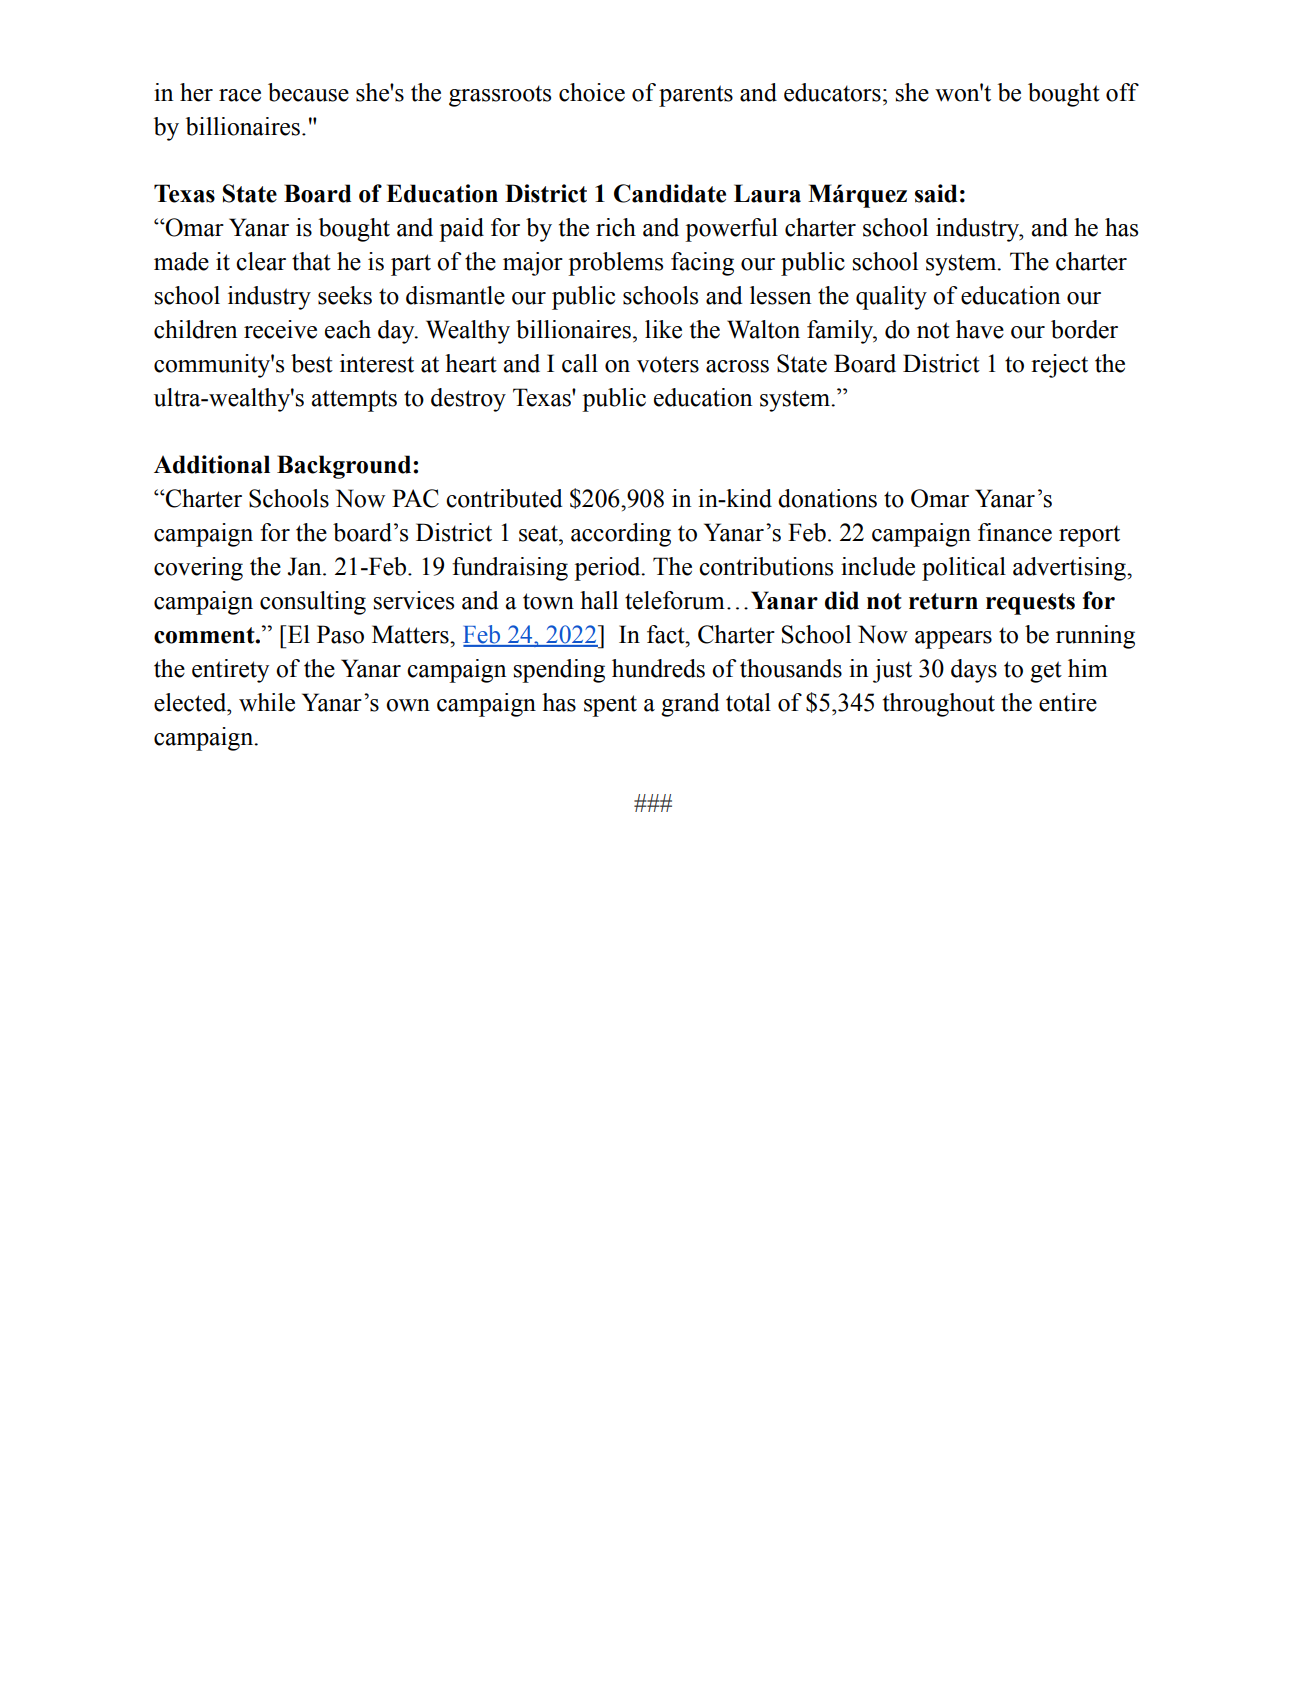 The image size is (1307, 1691). I want to click on according, so click(621, 535).
